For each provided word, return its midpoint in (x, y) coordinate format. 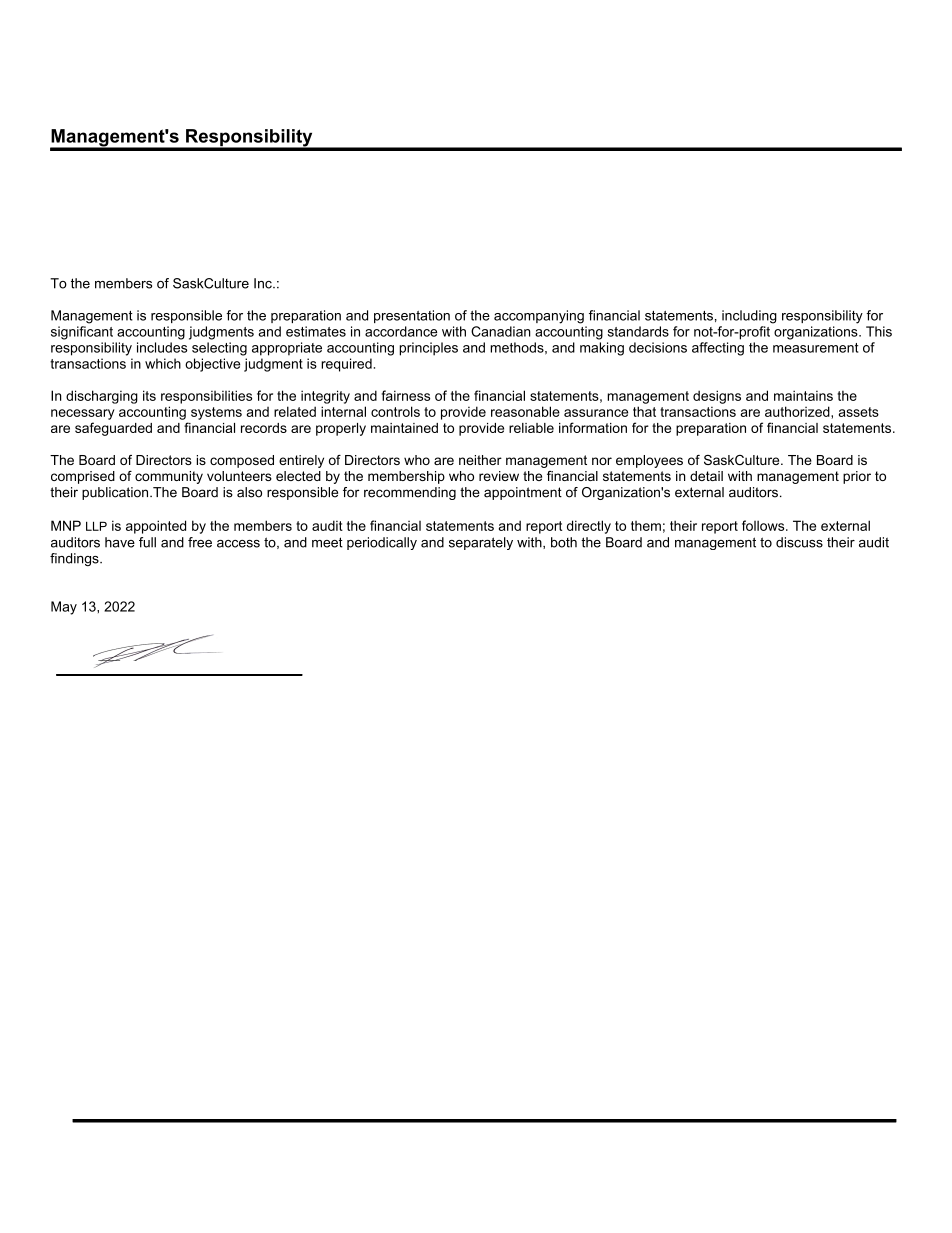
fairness (406, 395)
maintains (803, 395)
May (64, 608)
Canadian (501, 331)
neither (480, 460)
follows (764, 525)
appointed (156, 527)
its (149, 395)
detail (706, 476)
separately (481, 543)
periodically (382, 543)
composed (242, 461)
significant (82, 333)
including (749, 317)
